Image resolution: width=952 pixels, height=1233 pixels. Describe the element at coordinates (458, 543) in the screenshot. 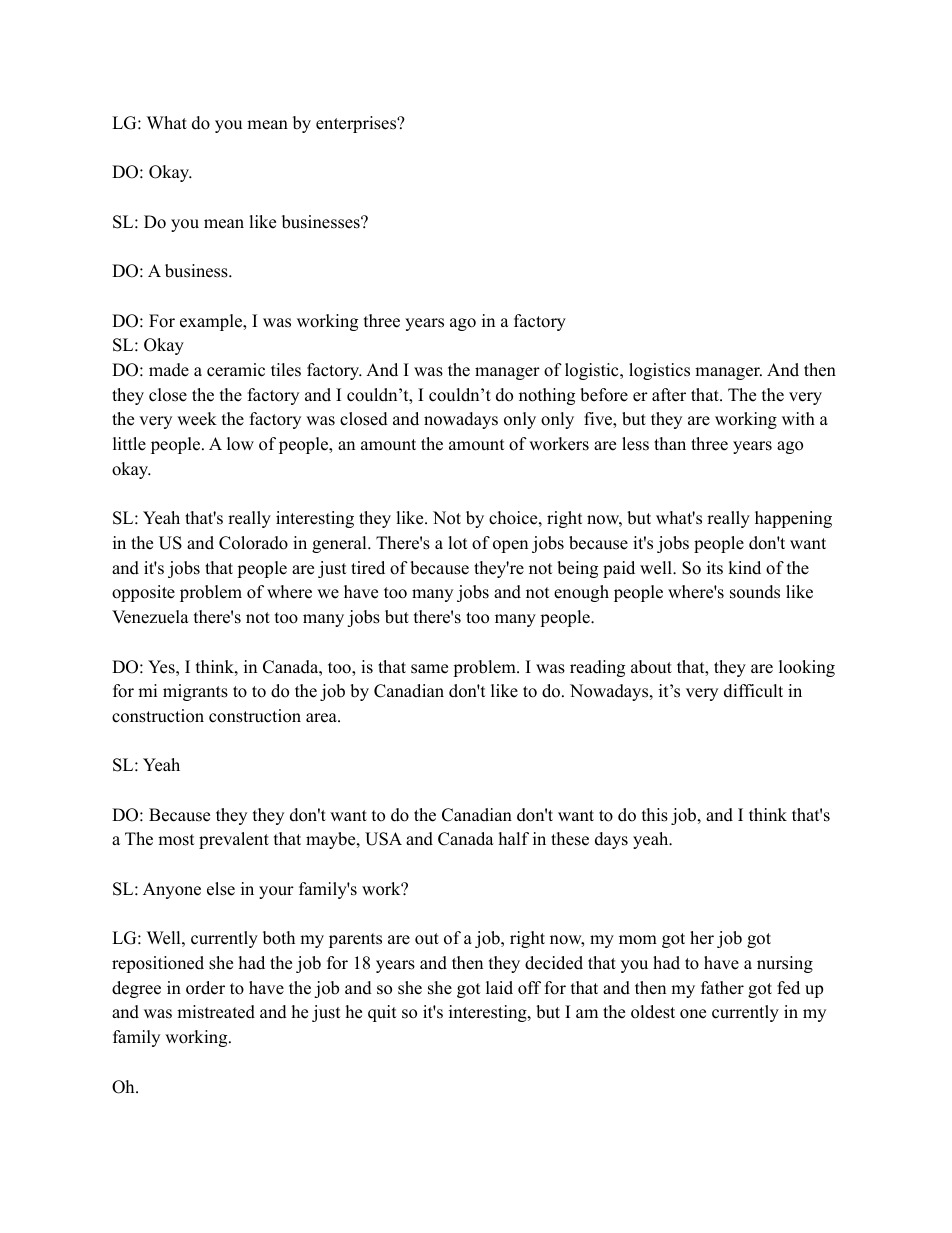

I see `lot` at that location.
